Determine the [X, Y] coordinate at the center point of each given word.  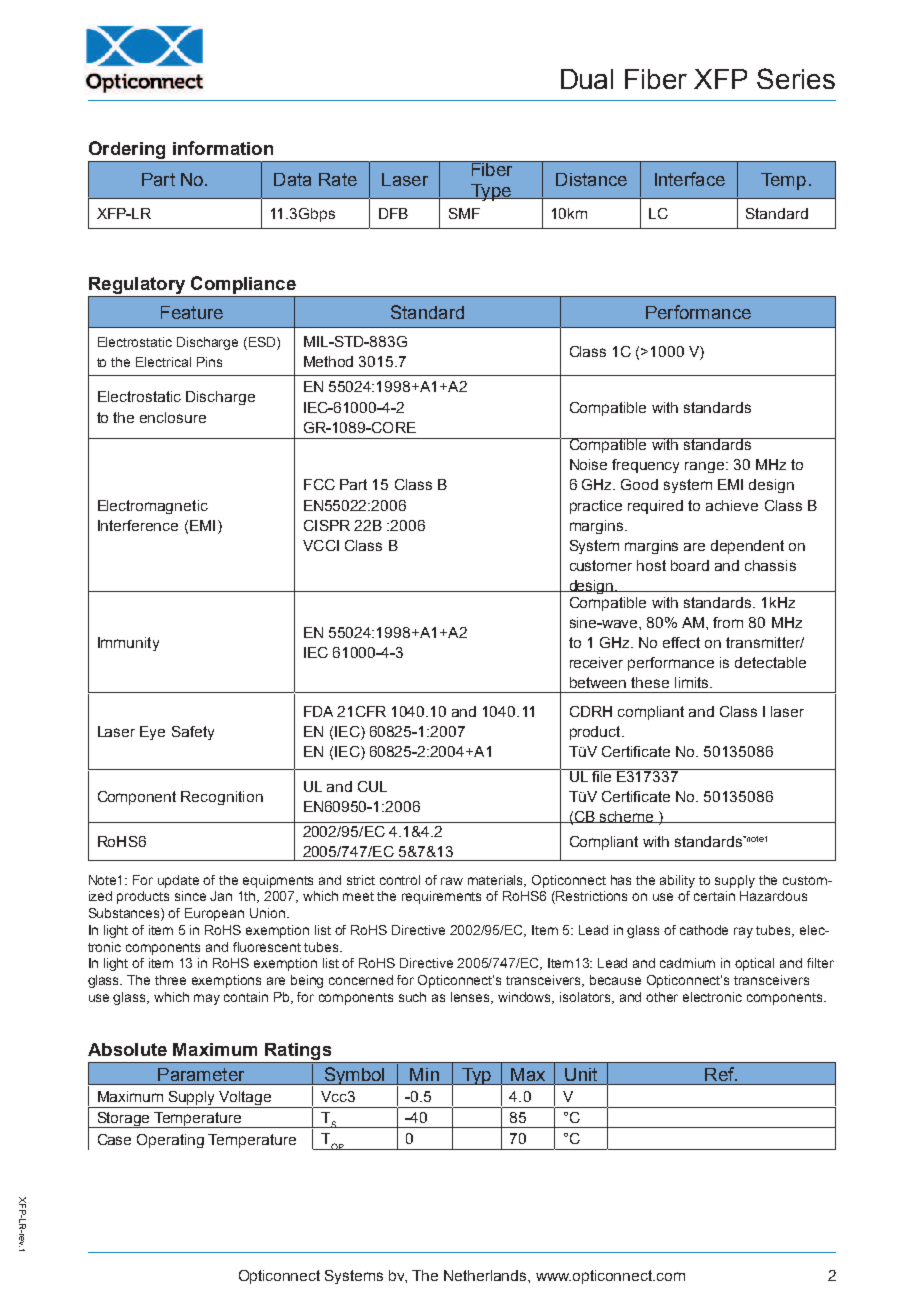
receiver [596, 662]
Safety [193, 733]
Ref [721, 1074]
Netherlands [486, 1275]
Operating [170, 1141]
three [170, 980]
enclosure [173, 417]
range [706, 467]
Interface [690, 179]
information [223, 148]
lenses [472, 998]
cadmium [687, 963]
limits [693, 682]
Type [491, 192]
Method [328, 361]
